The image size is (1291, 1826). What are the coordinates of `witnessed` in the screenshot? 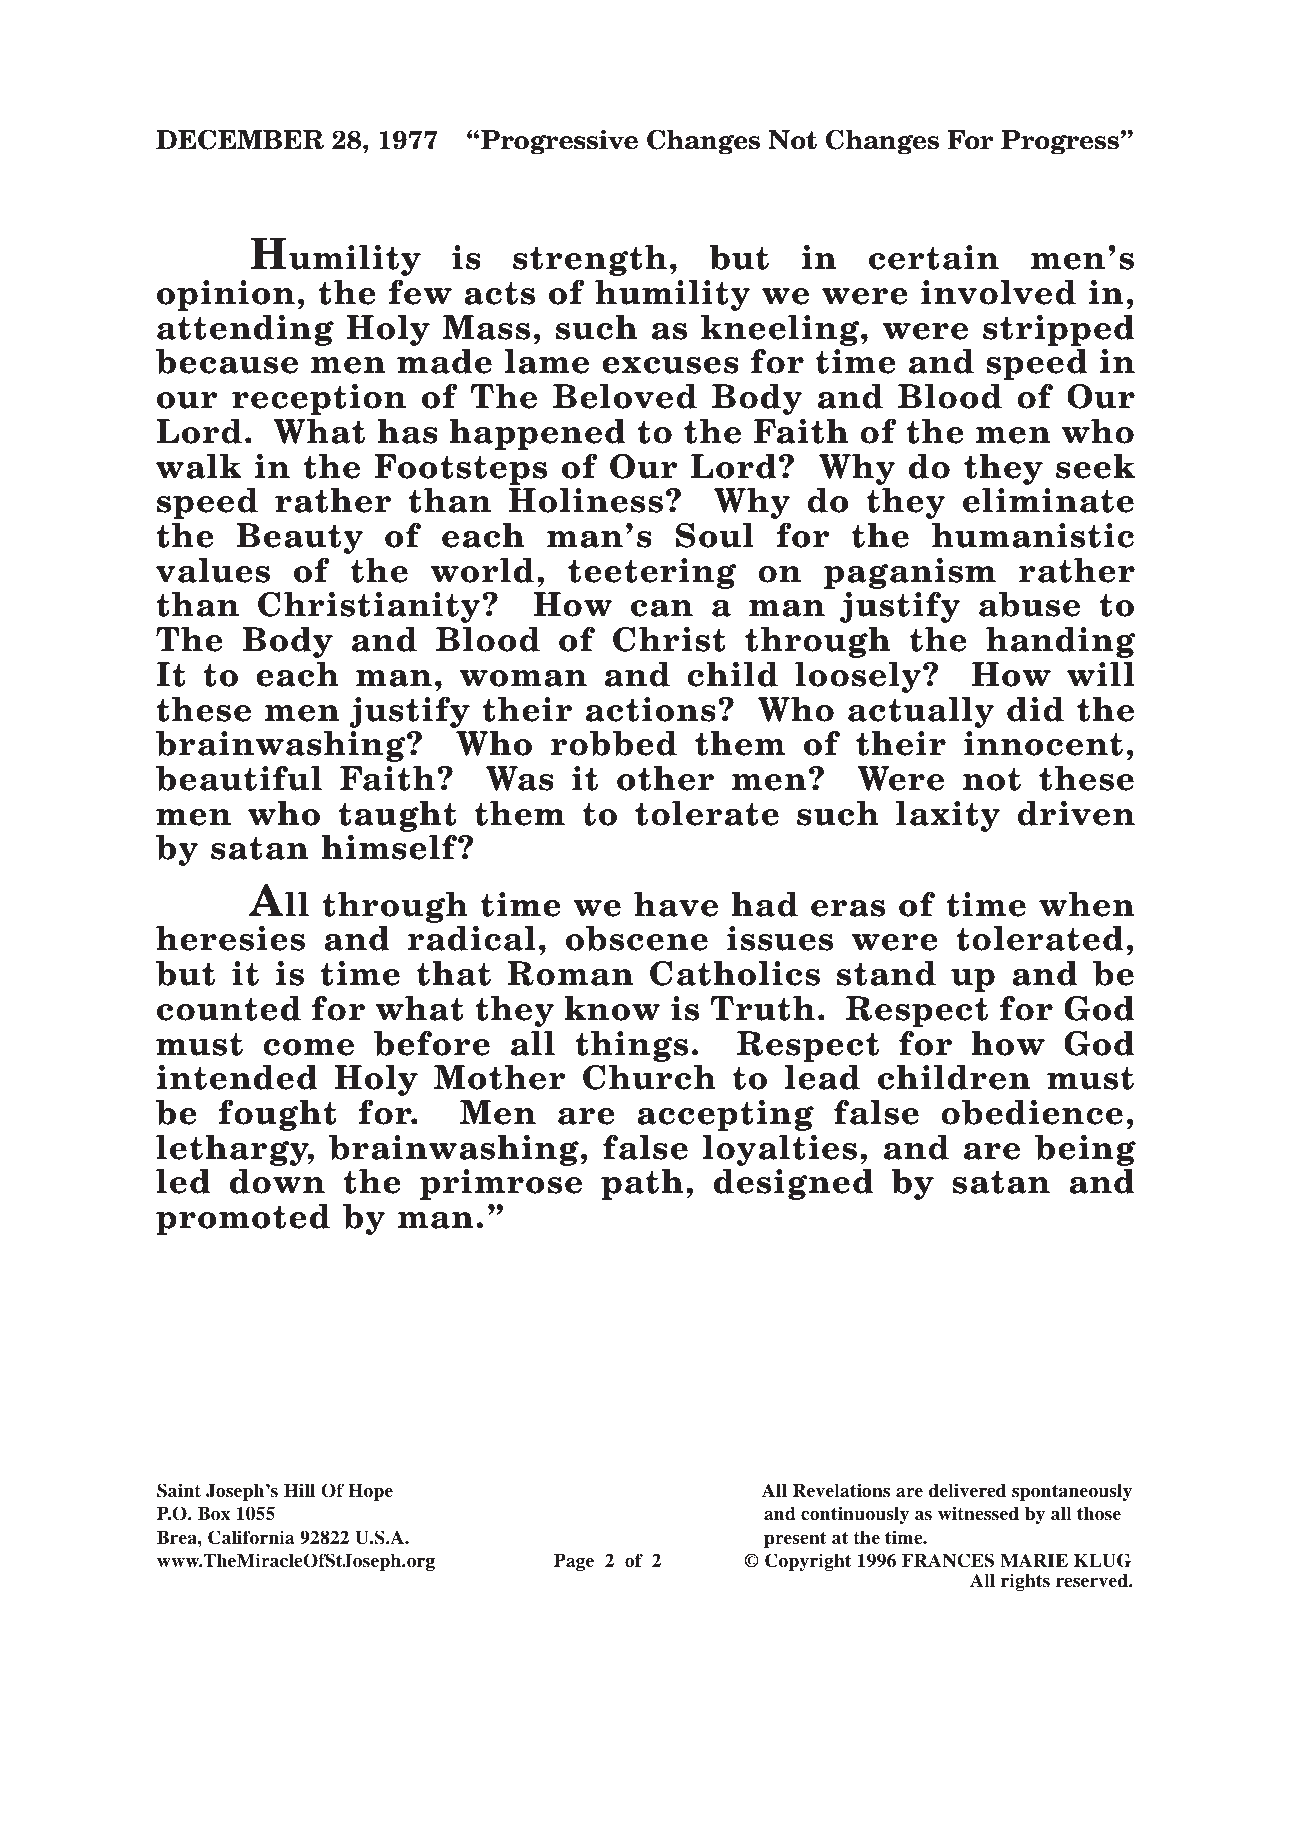 It's located at (978, 1513).
